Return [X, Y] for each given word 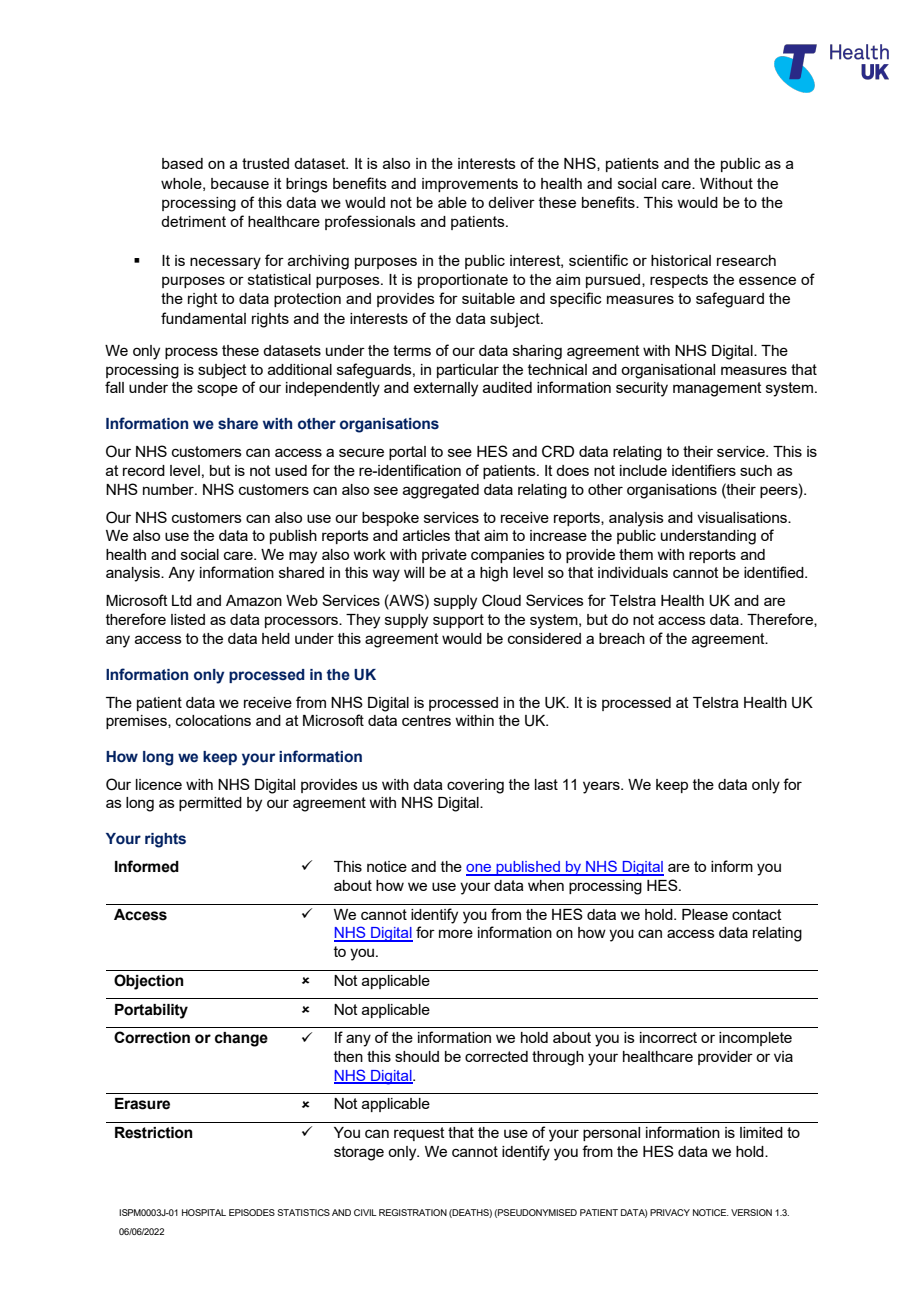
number [169, 489]
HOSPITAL [204, 1212]
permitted [210, 804]
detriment [193, 221]
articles [426, 535]
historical [681, 260]
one [479, 869]
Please [705, 914]
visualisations [743, 517]
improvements [470, 185]
